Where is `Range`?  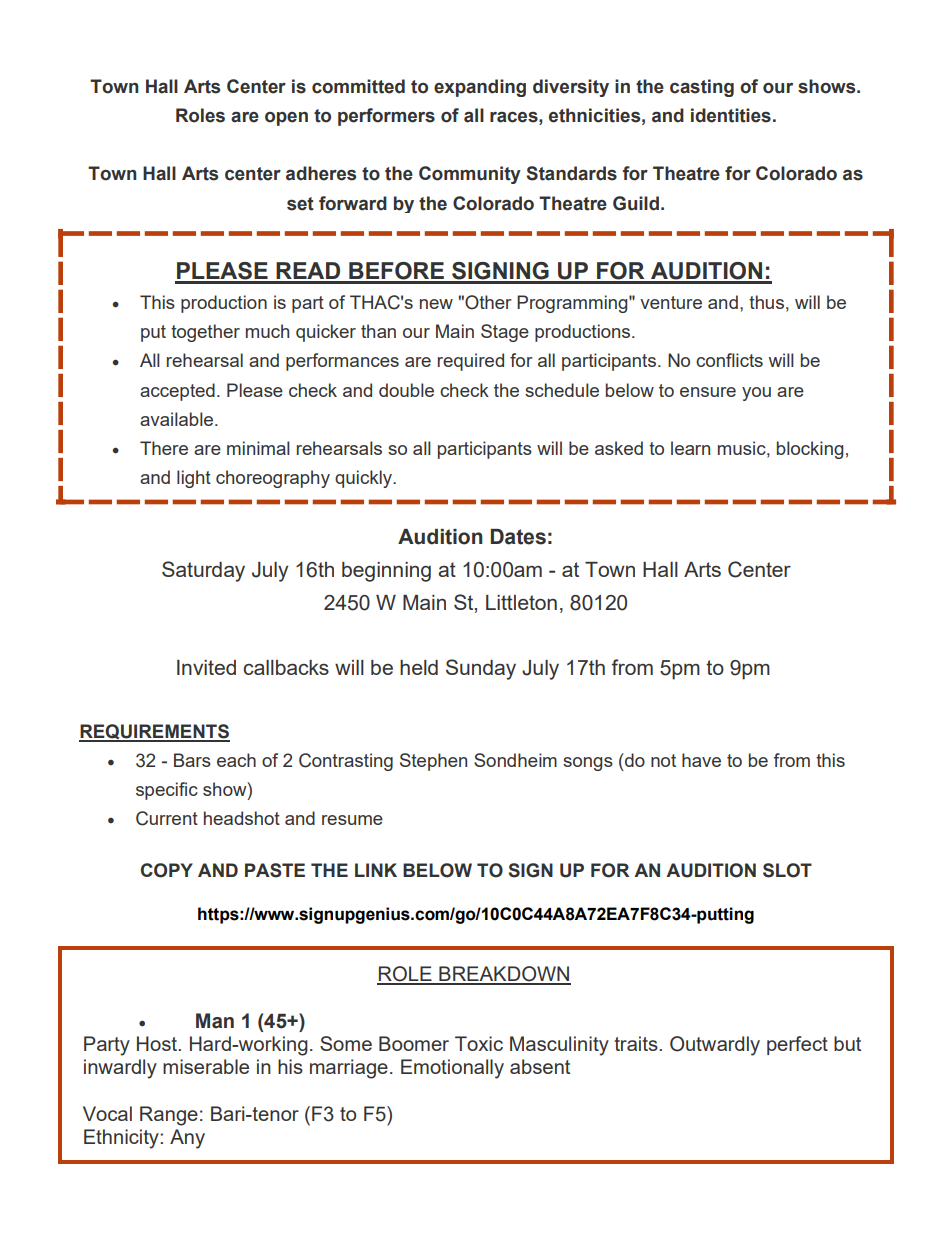
Range is located at coordinates (169, 1116).
